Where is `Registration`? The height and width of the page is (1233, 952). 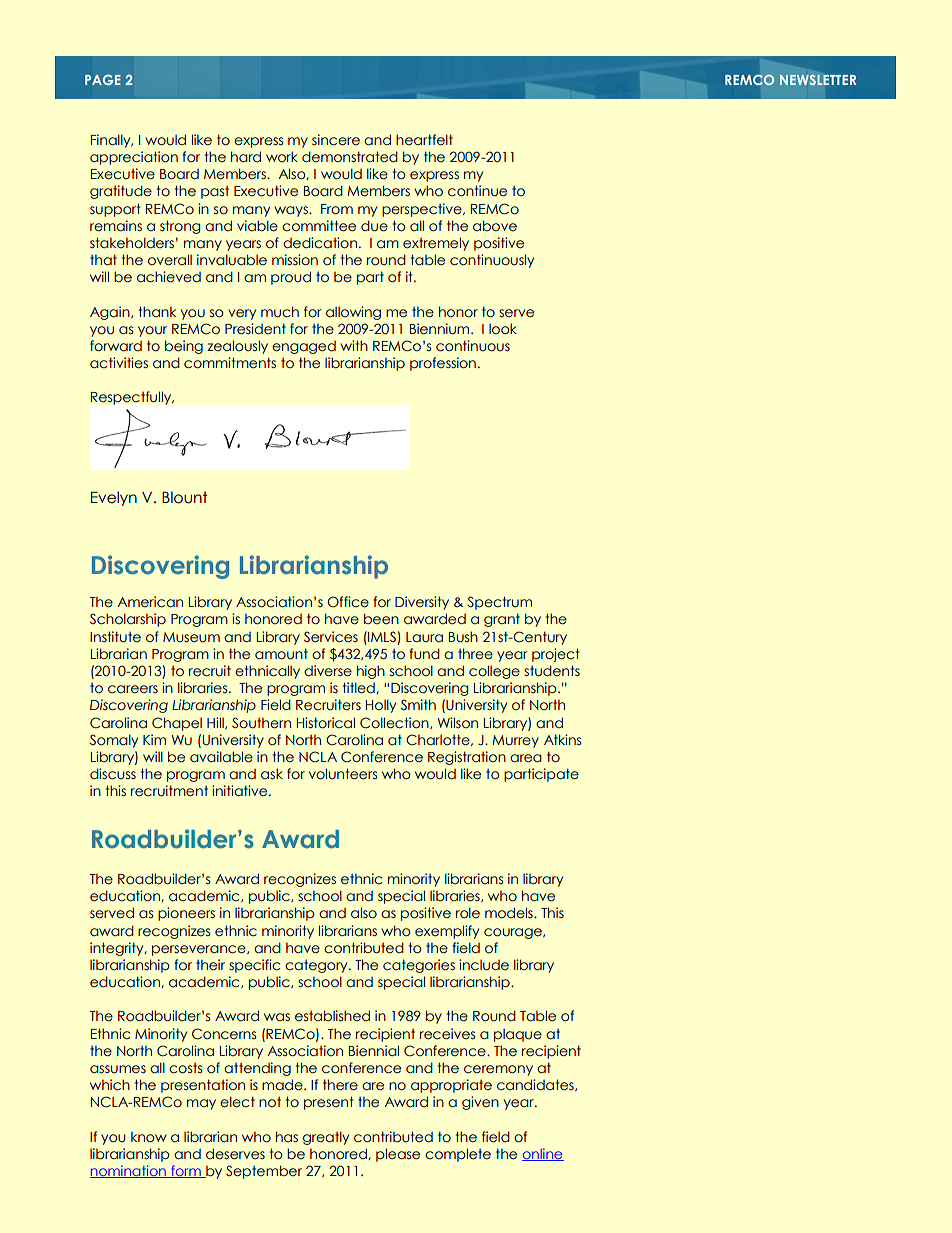 Registration is located at coordinates (467, 758).
